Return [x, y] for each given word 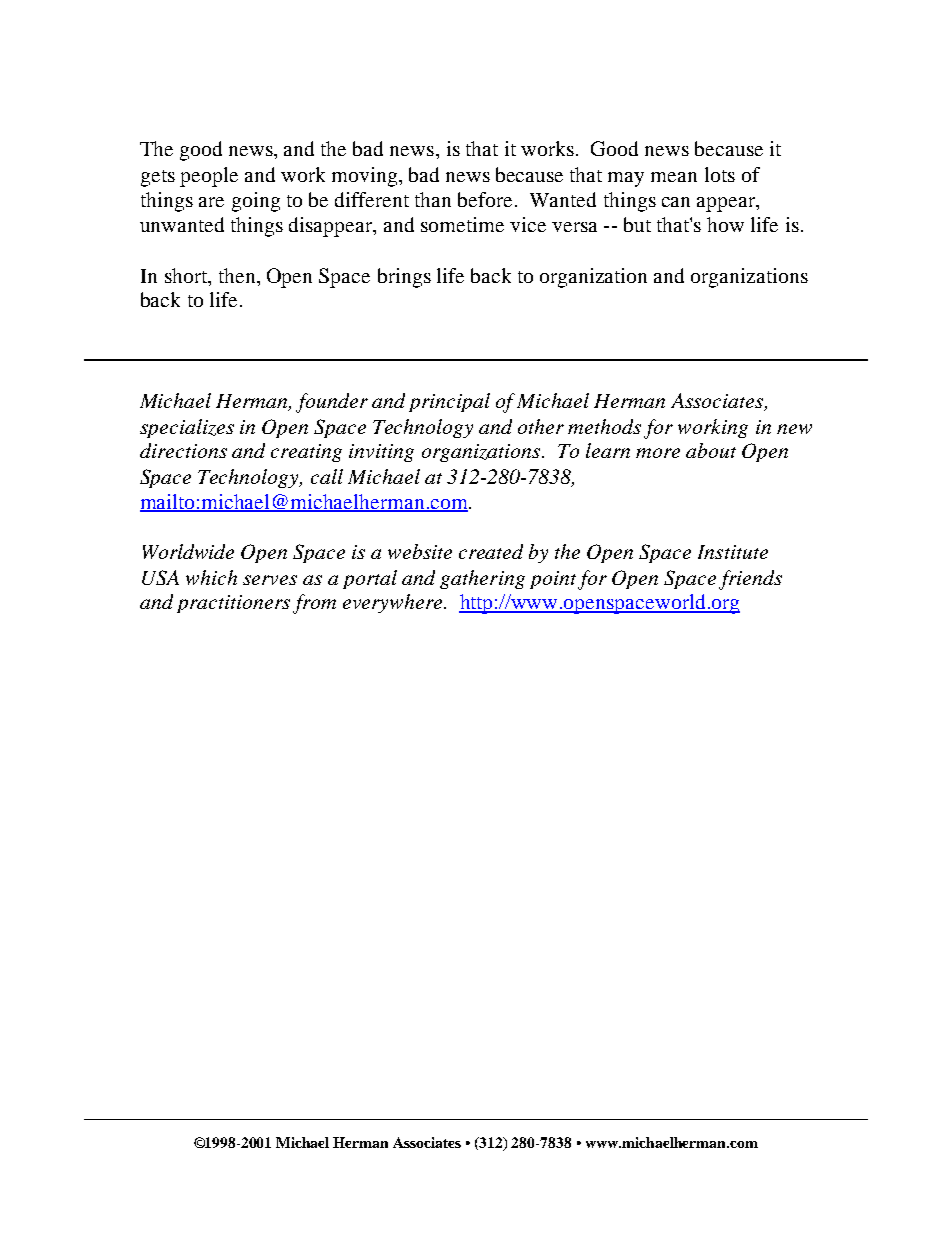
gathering [482, 579]
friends [750, 580]
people [209, 177]
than [433, 199]
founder [332, 403]
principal [449, 402]
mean [674, 177]
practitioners [233, 604]
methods [604, 426]
